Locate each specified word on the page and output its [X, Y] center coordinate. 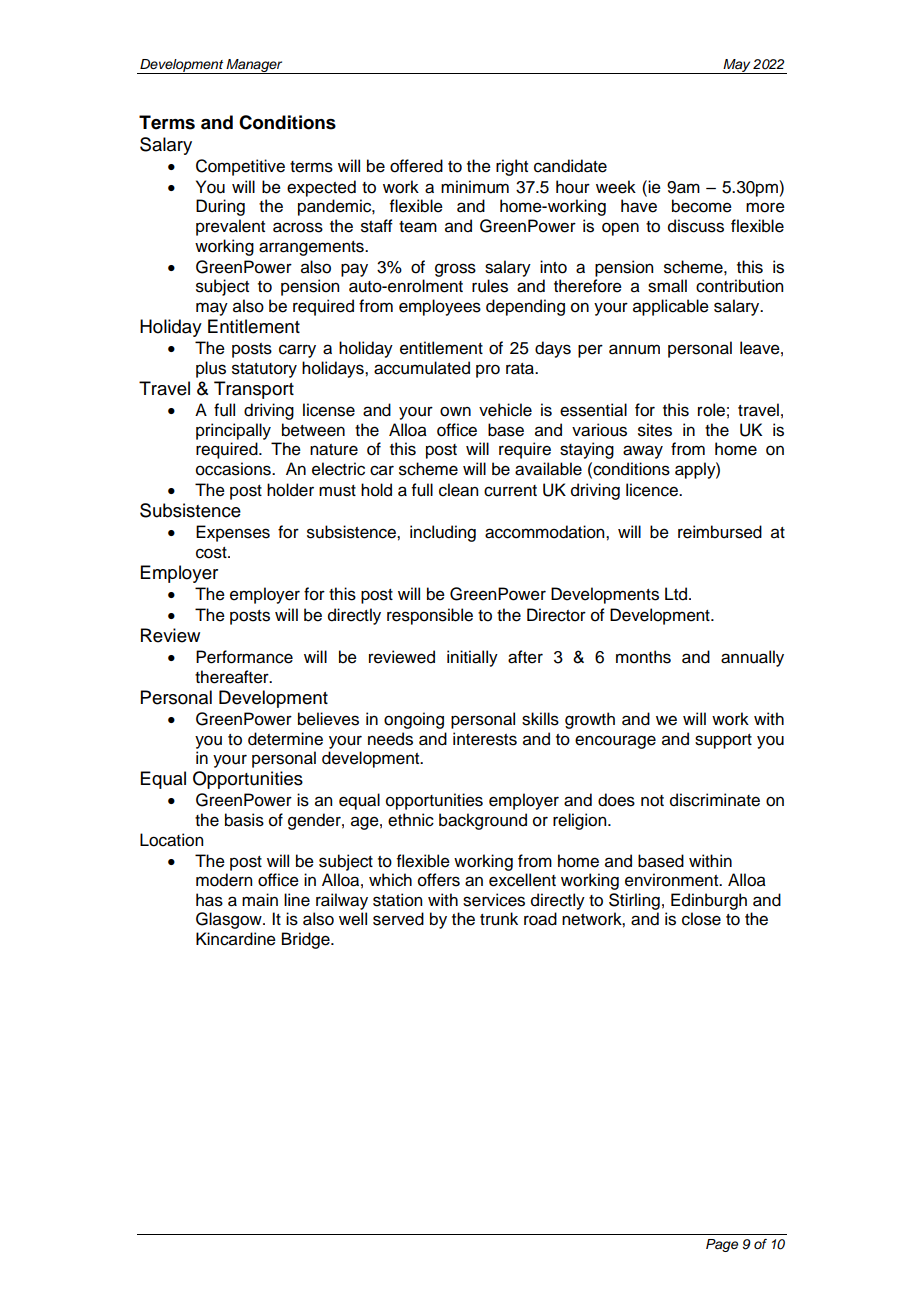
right [512, 167]
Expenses [233, 533]
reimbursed [720, 532]
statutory [264, 370]
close [701, 919]
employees [440, 307]
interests [485, 739]
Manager [255, 66]
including [443, 533]
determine [285, 739]
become [702, 206]
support [723, 741]
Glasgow [230, 920]
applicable [671, 307]
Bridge [307, 940]
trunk [499, 919]
